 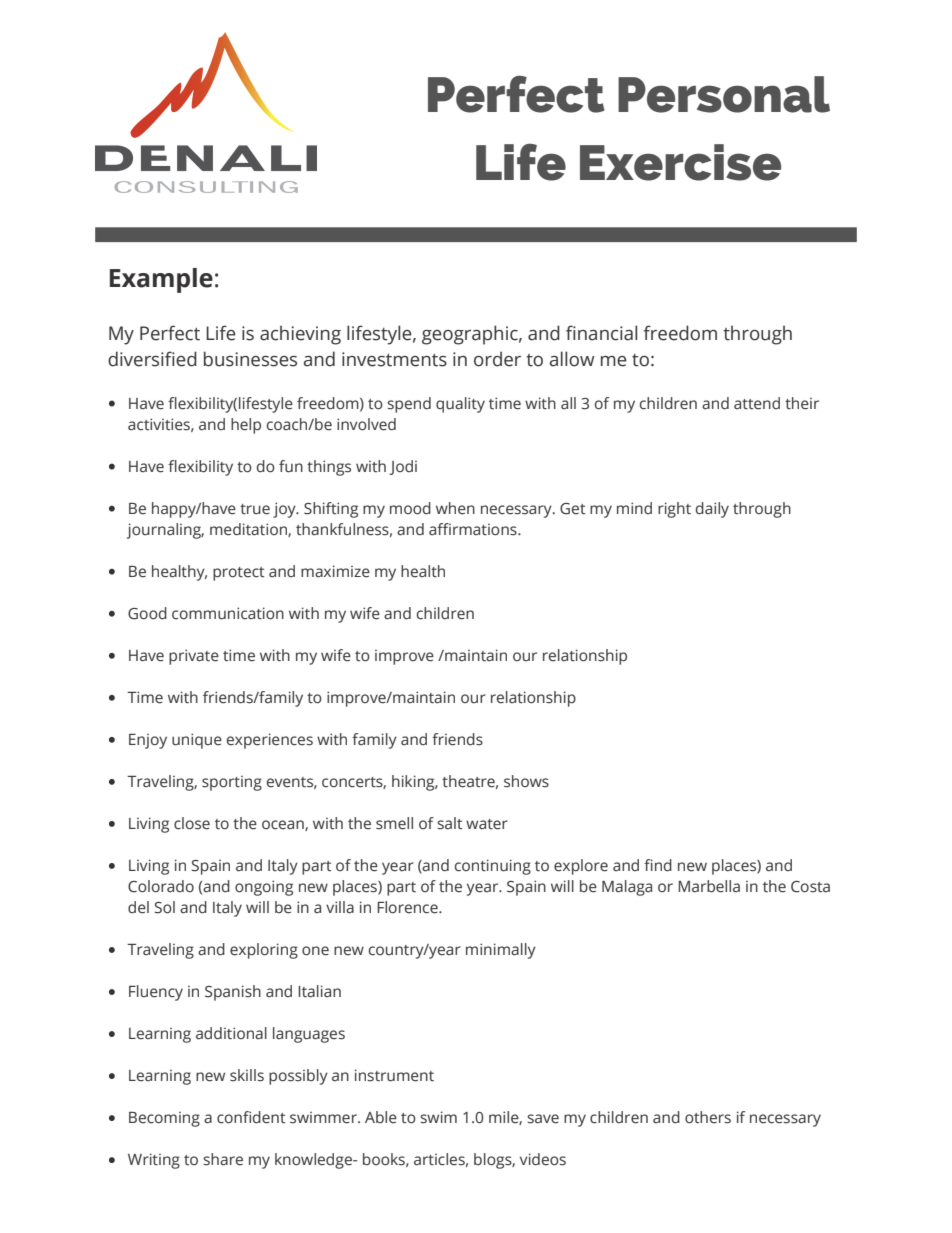 What do you see at coordinates (724, 94) in the screenshot?
I see `Personal` at bounding box center [724, 94].
